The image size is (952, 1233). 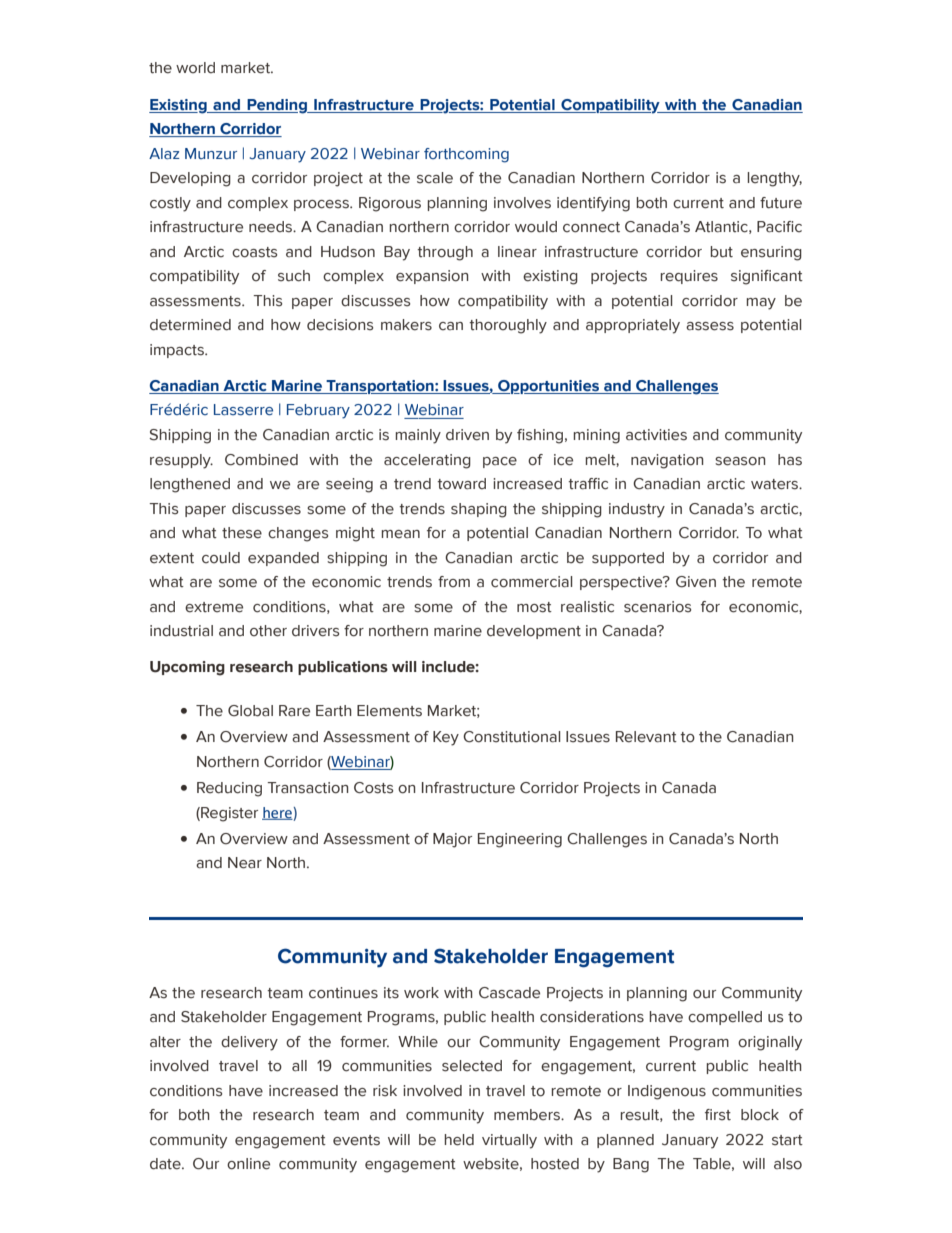 What do you see at coordinates (781, 203) in the screenshot?
I see `future` at bounding box center [781, 203].
